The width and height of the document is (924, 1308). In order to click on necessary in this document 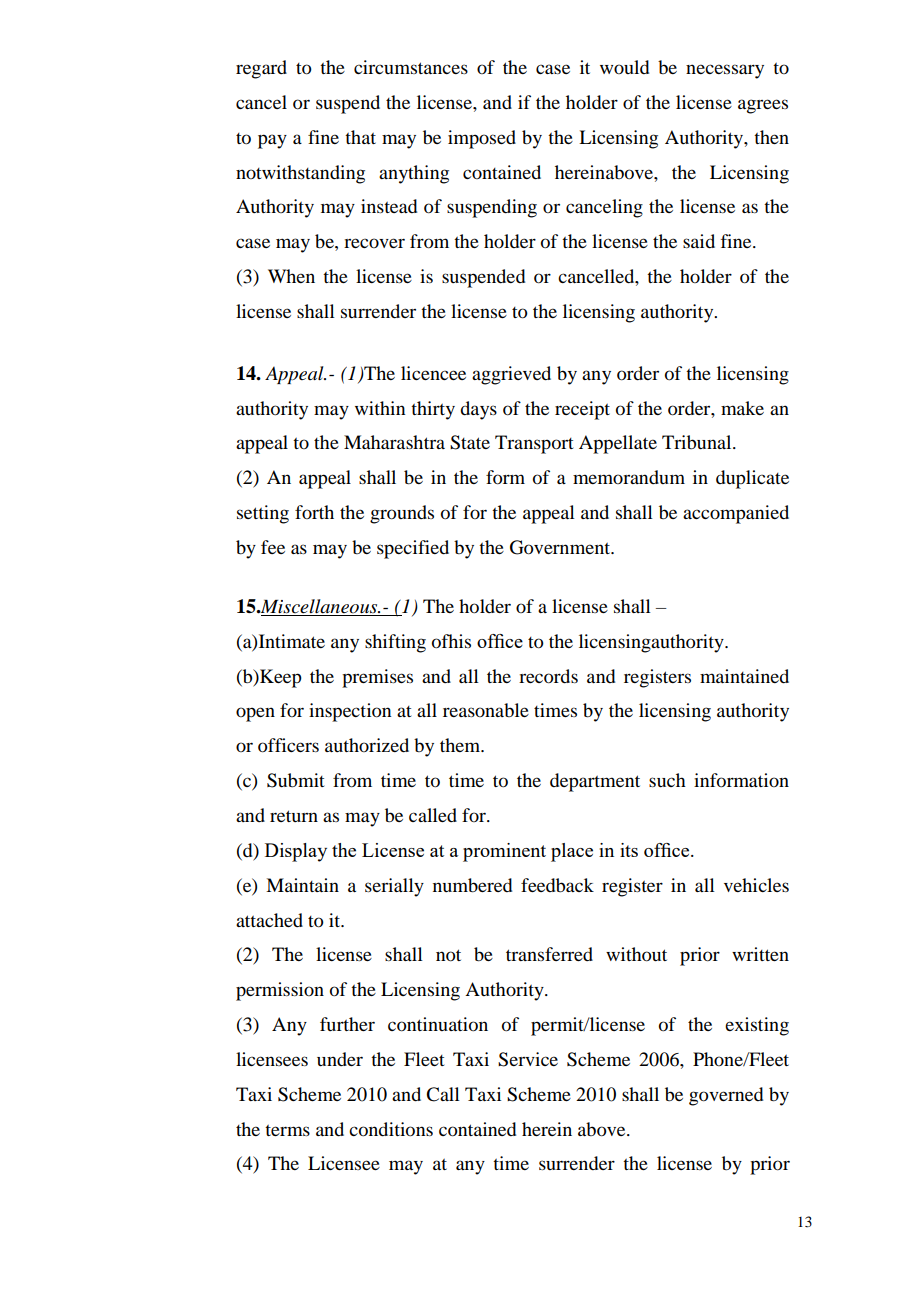, I will do `click(725, 71)`.
